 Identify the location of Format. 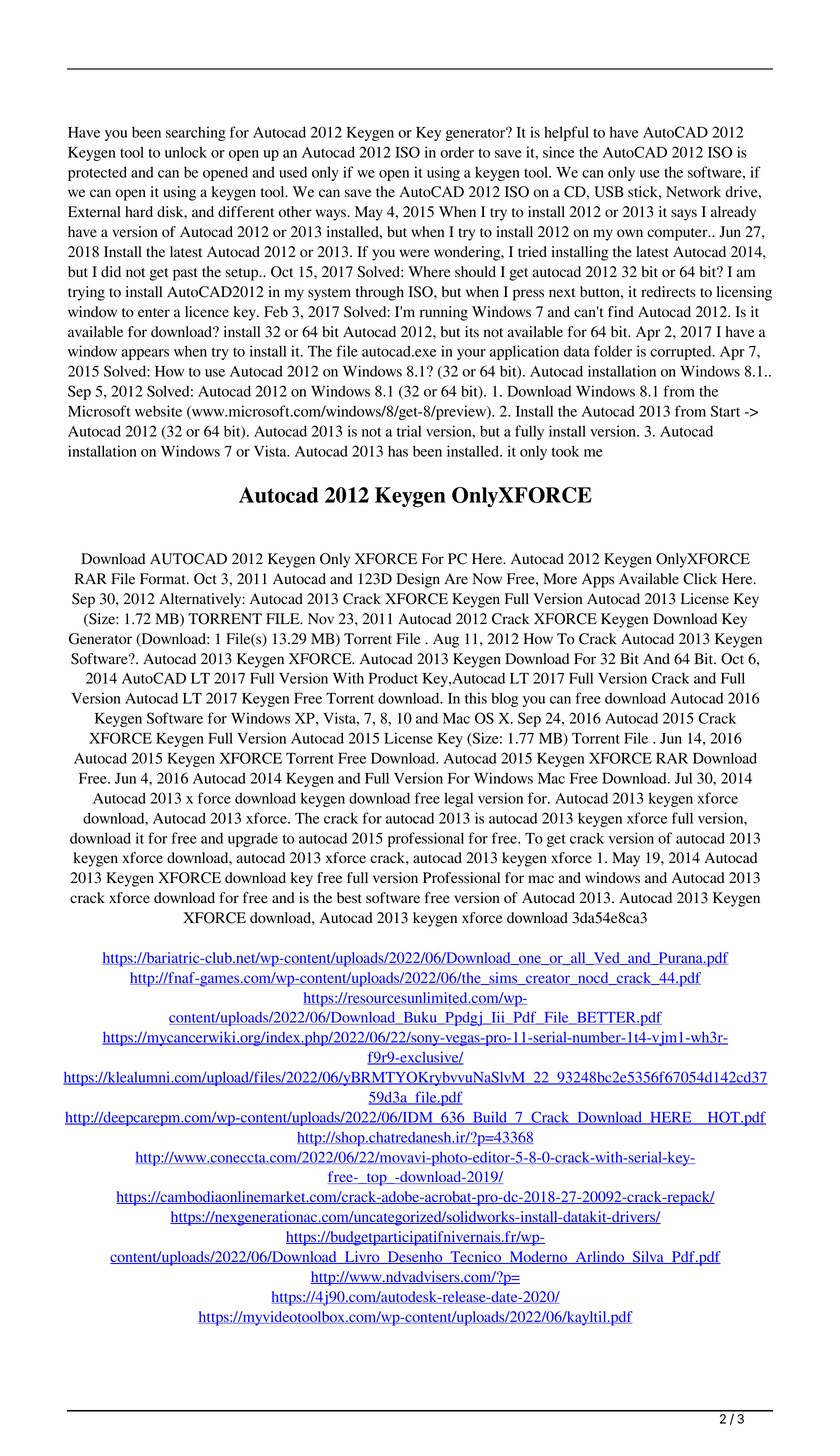
(164, 579).
